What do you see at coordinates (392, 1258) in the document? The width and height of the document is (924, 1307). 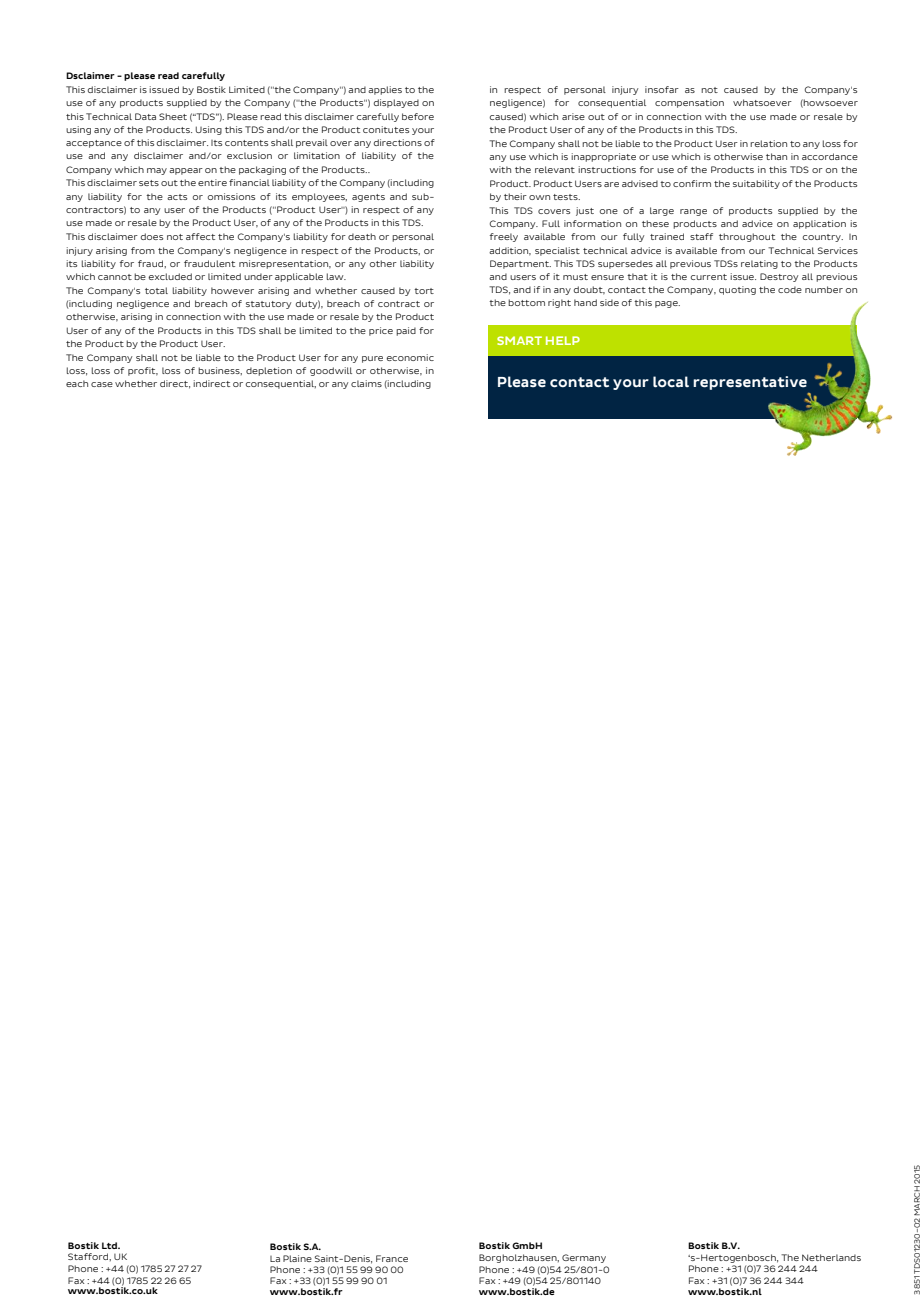 I see `France` at bounding box center [392, 1258].
